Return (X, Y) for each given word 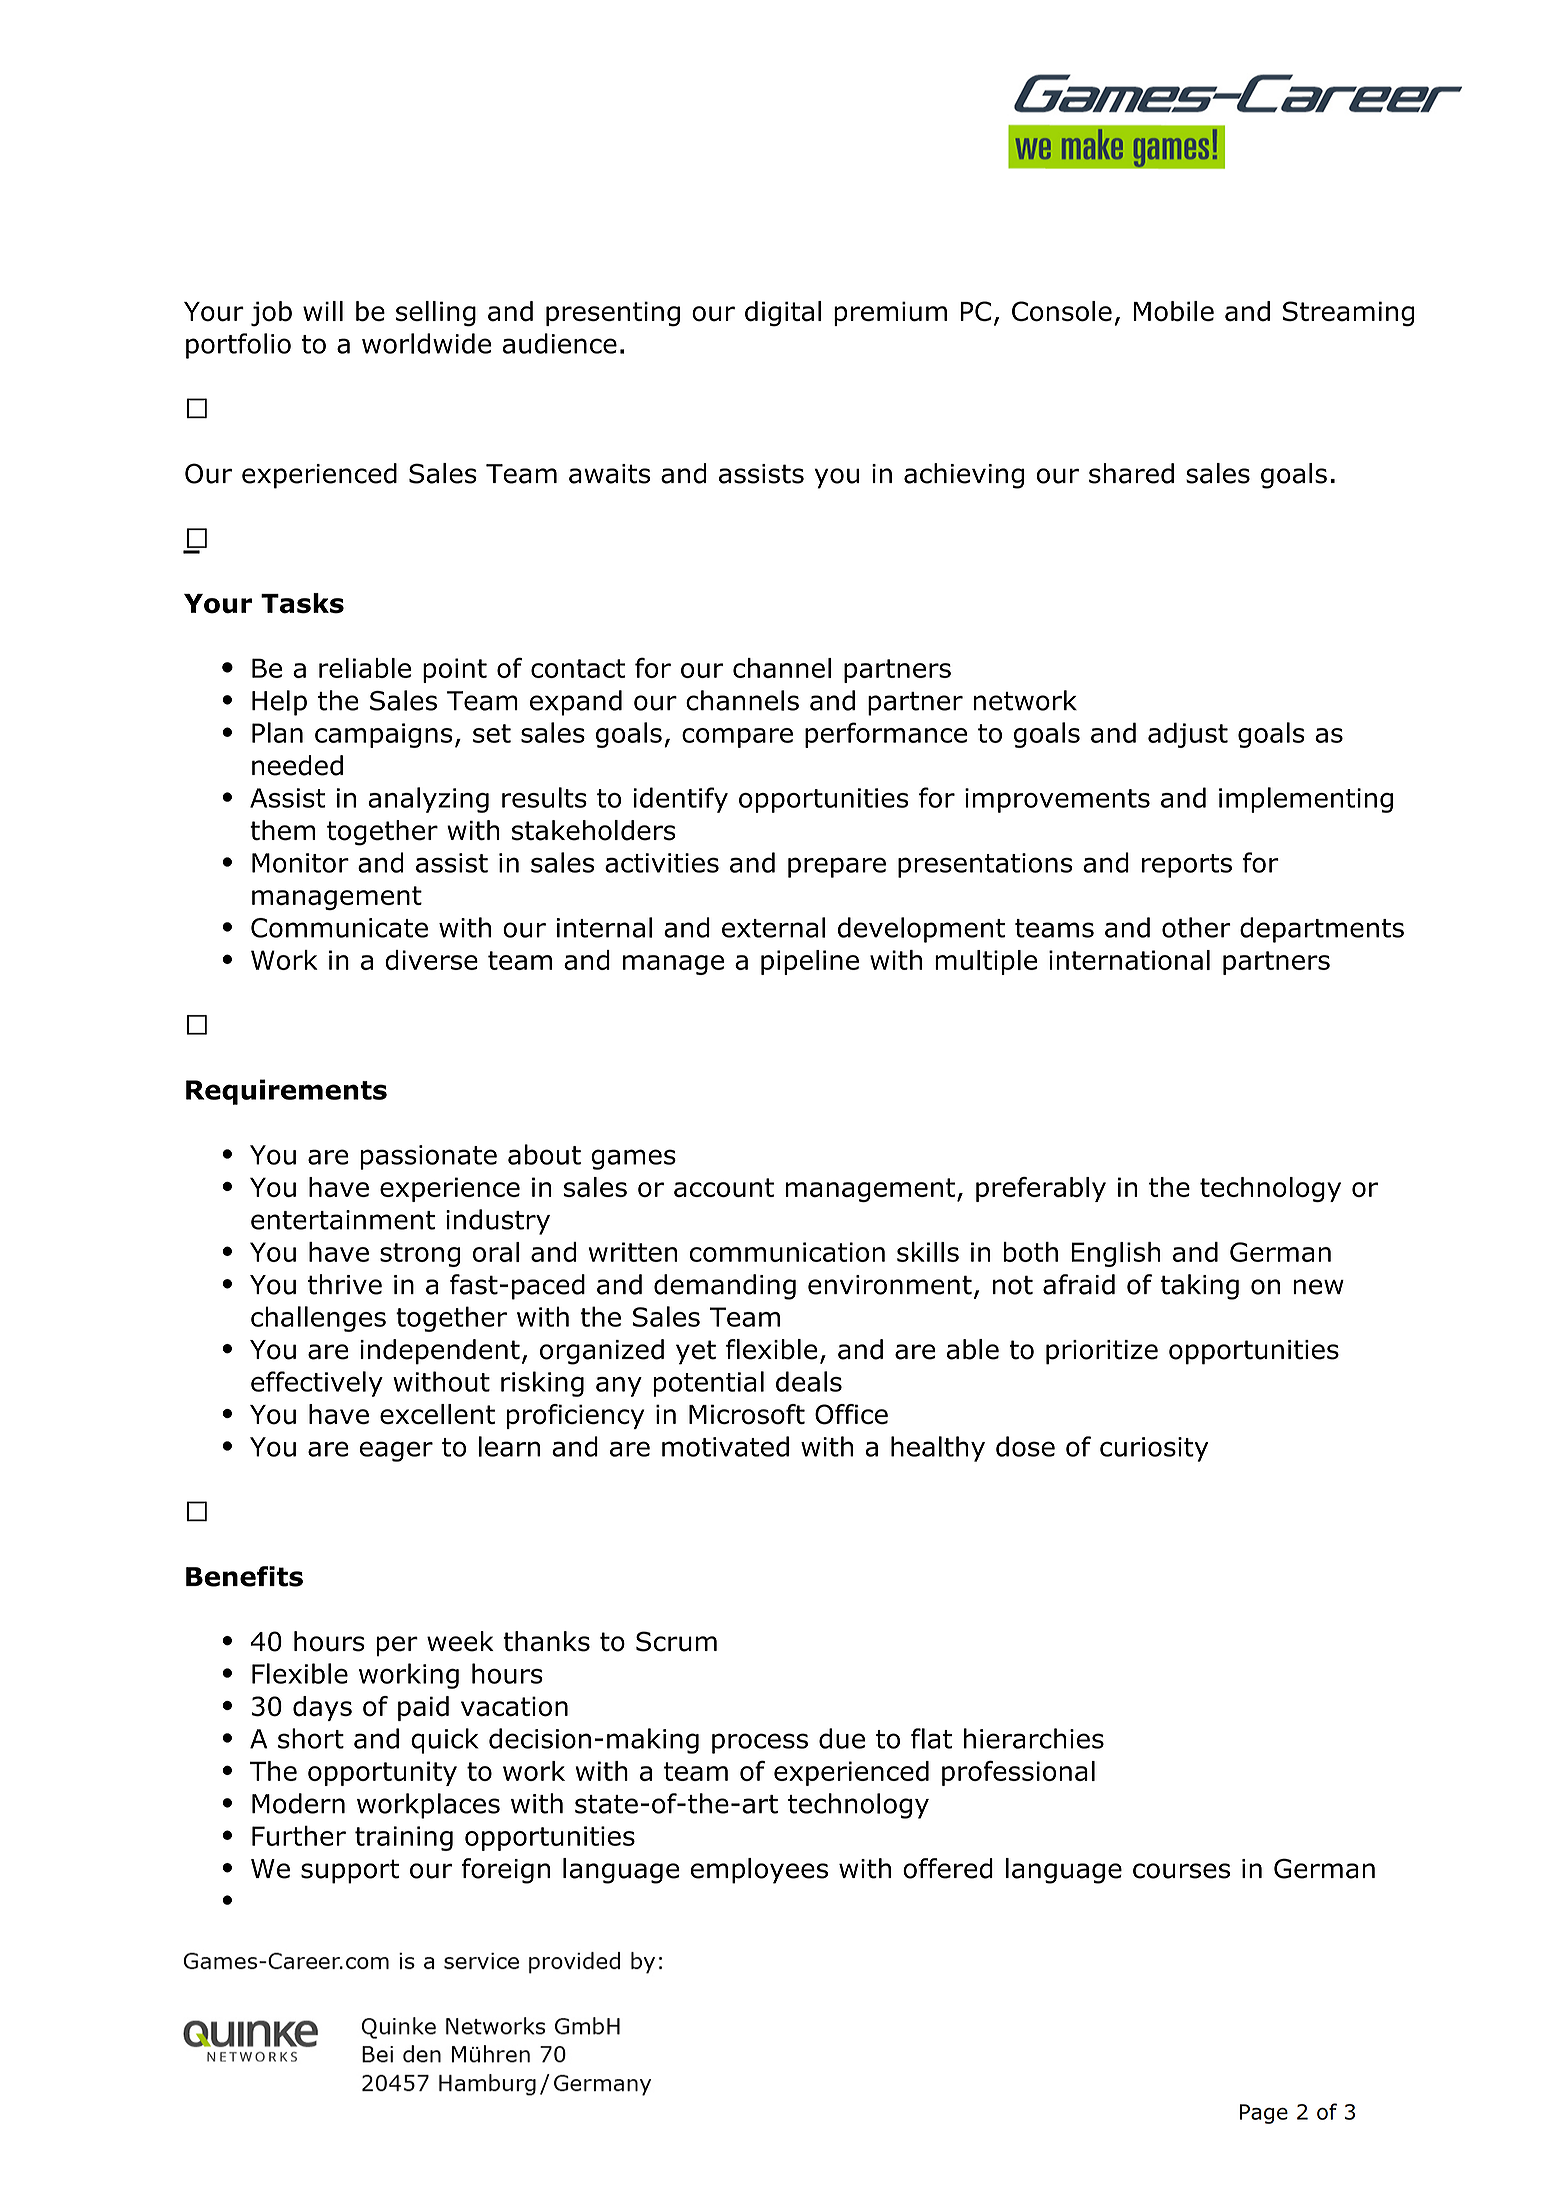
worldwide (426, 343)
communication (787, 1252)
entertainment (343, 1220)
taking (1200, 1287)
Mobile (1174, 311)
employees (759, 1871)
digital (783, 314)
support (350, 1871)
